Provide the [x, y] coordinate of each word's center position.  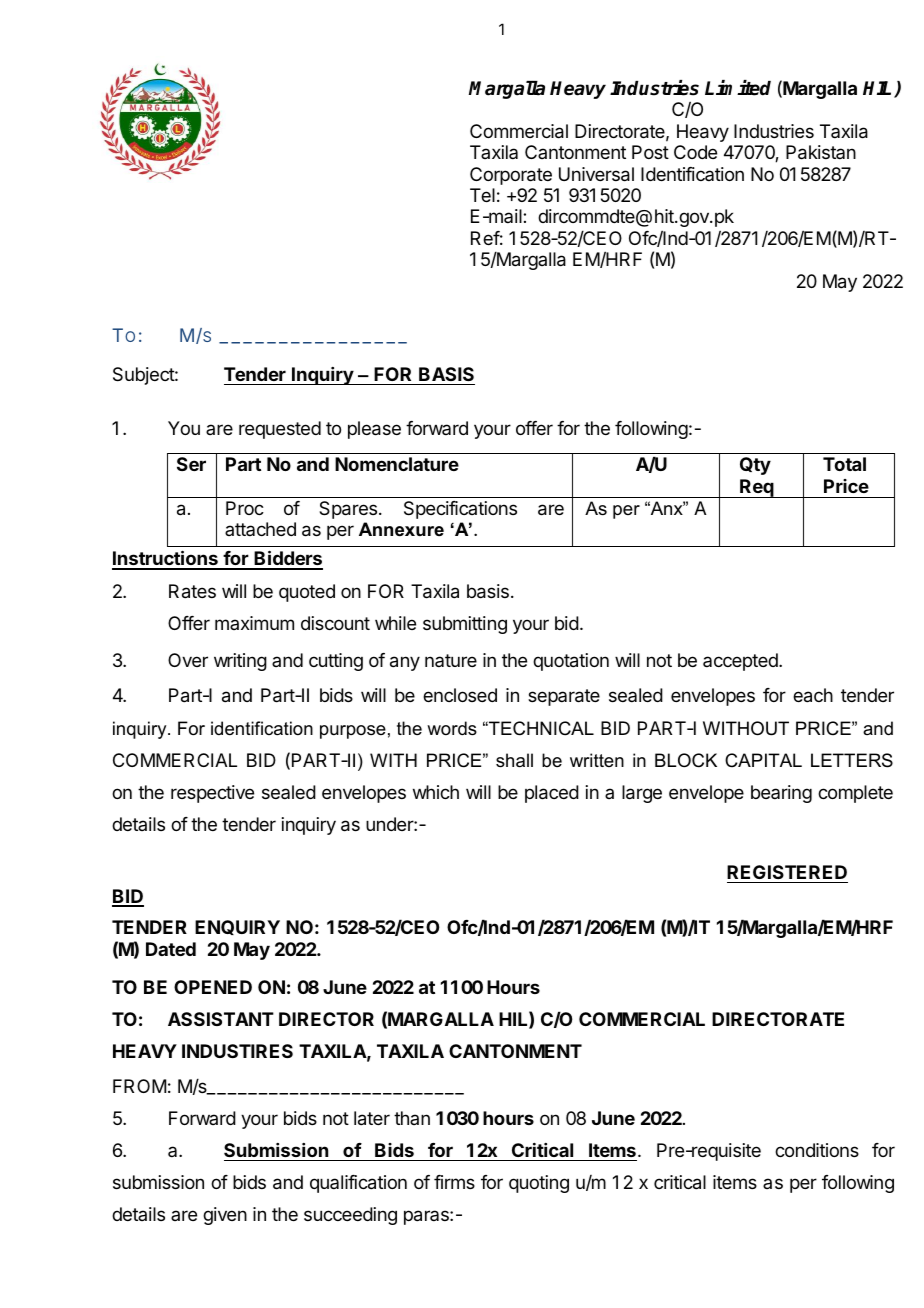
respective [212, 794]
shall [514, 760]
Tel [482, 195]
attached [260, 529]
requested [280, 430]
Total [844, 464]
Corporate [511, 176]
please [374, 430]
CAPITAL [763, 760]
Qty [755, 466]
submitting [465, 625]
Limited [738, 88]
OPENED [213, 987]
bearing [781, 794]
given [225, 1216]
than [412, 1118]
